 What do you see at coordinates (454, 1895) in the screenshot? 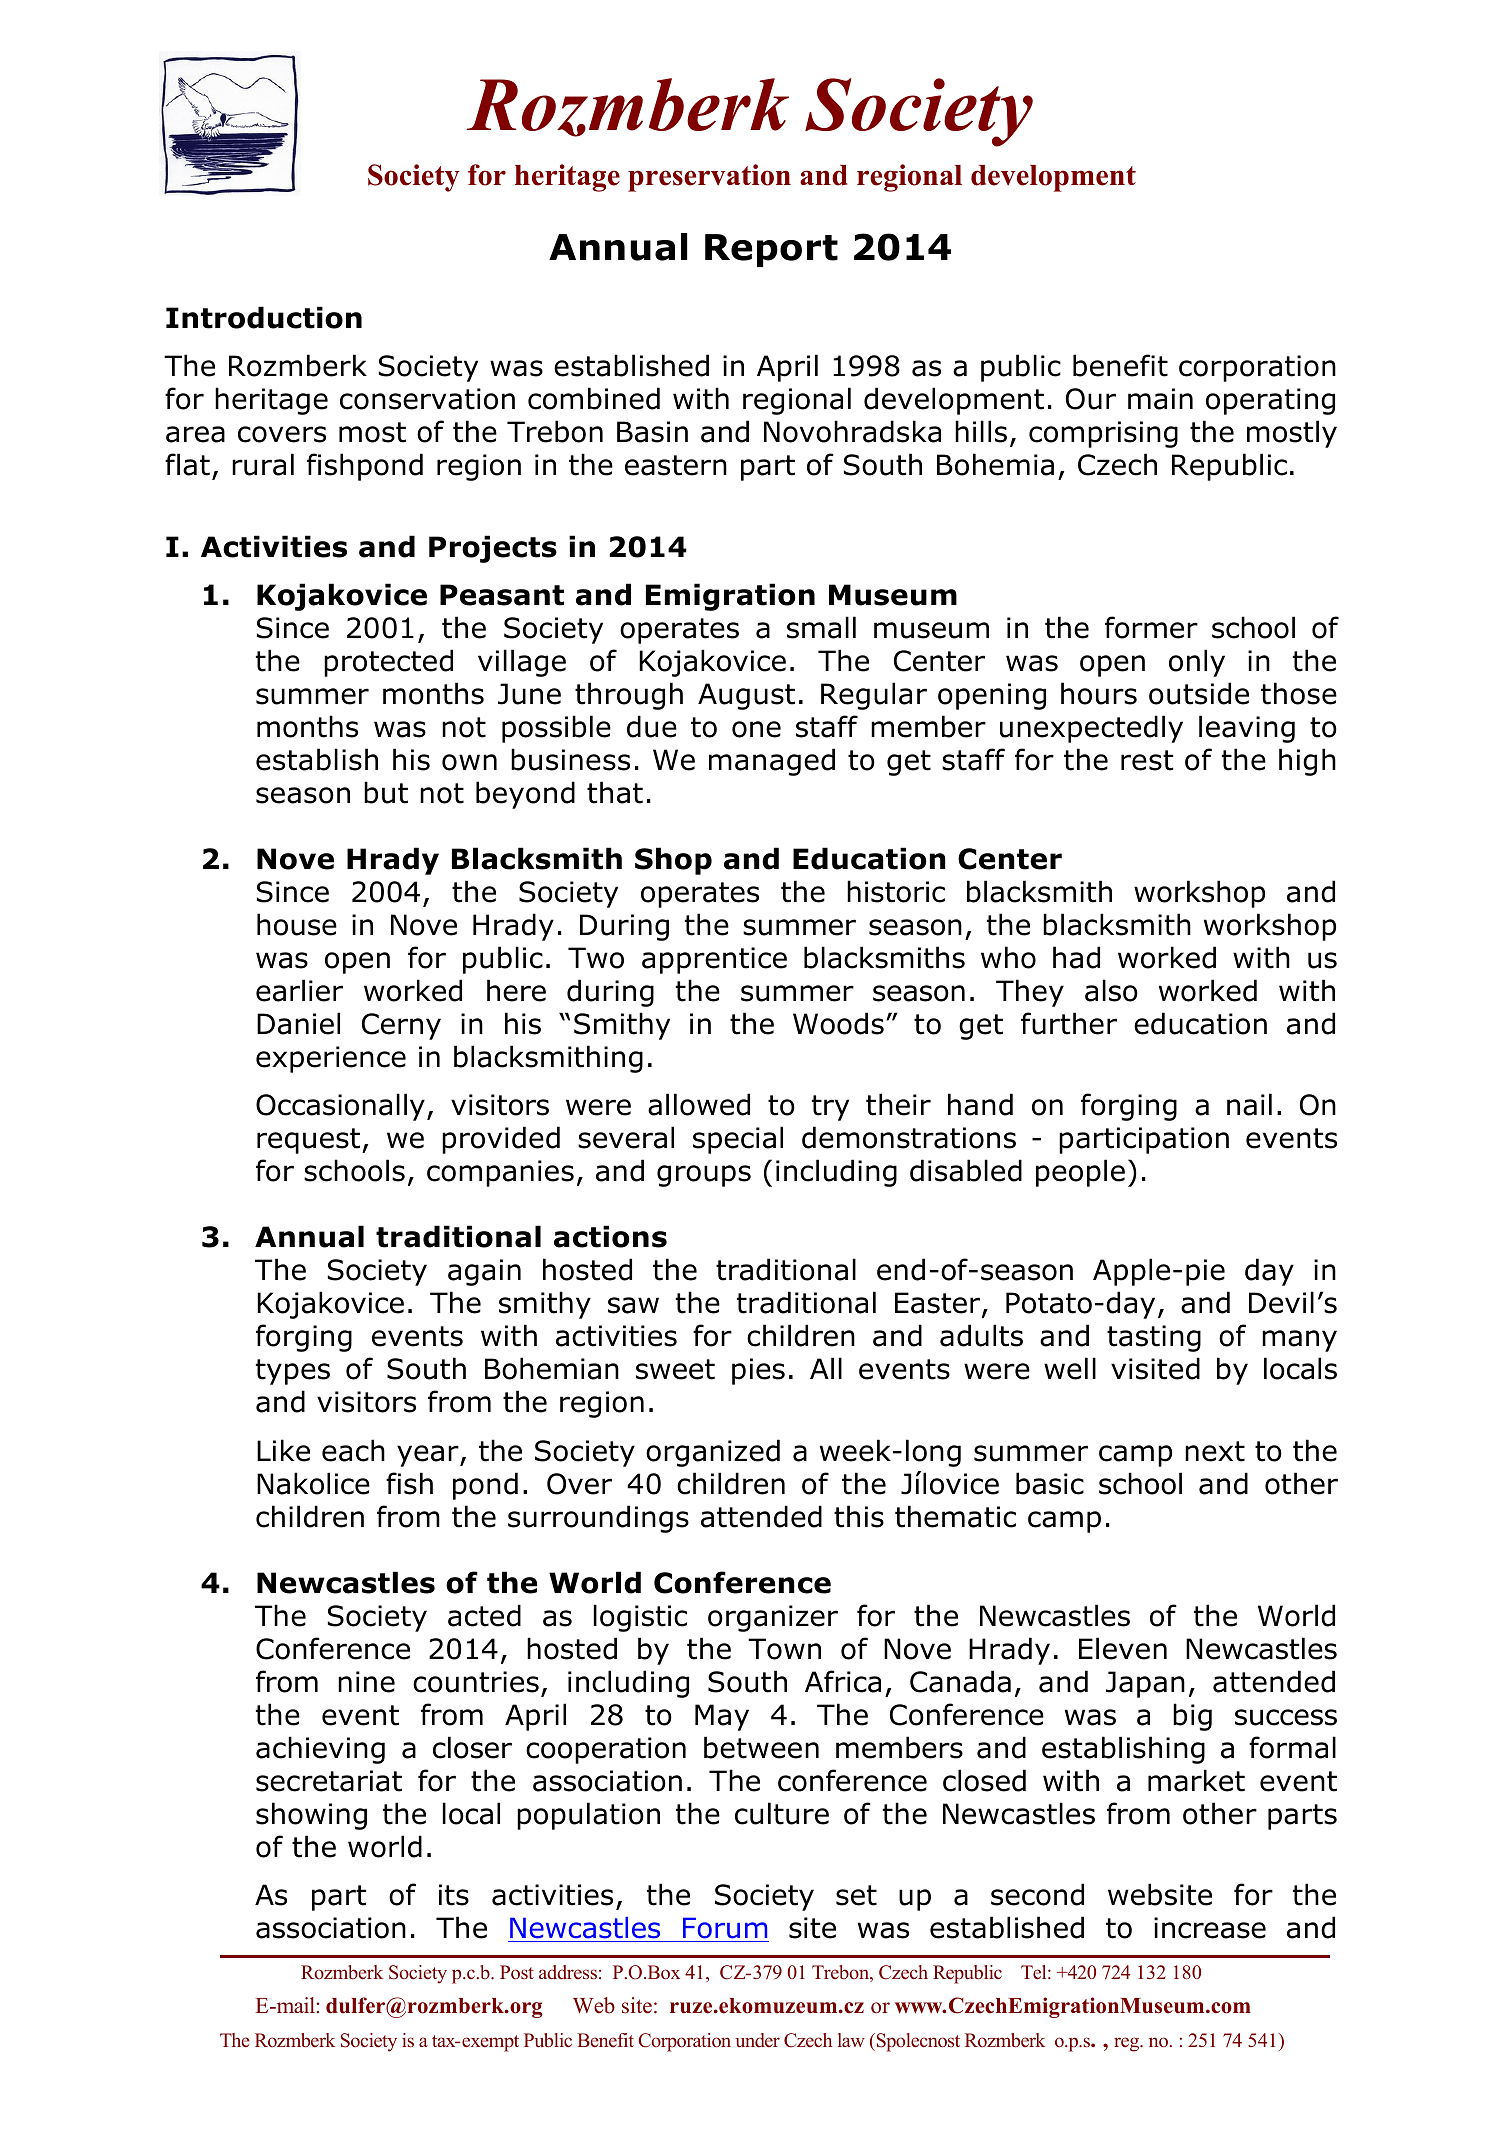
I see `its` at bounding box center [454, 1895].
